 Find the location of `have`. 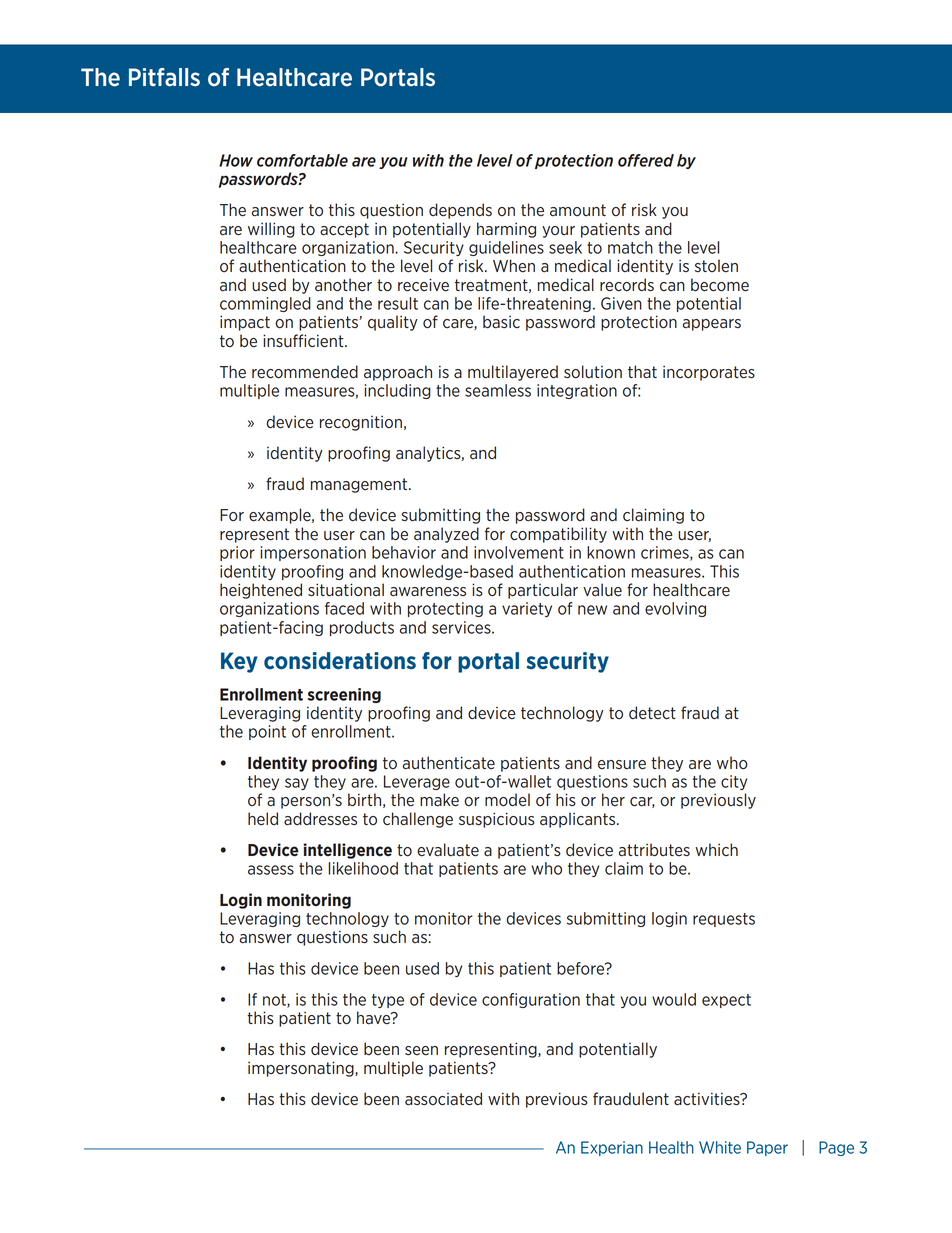

have is located at coordinates (375, 1018).
